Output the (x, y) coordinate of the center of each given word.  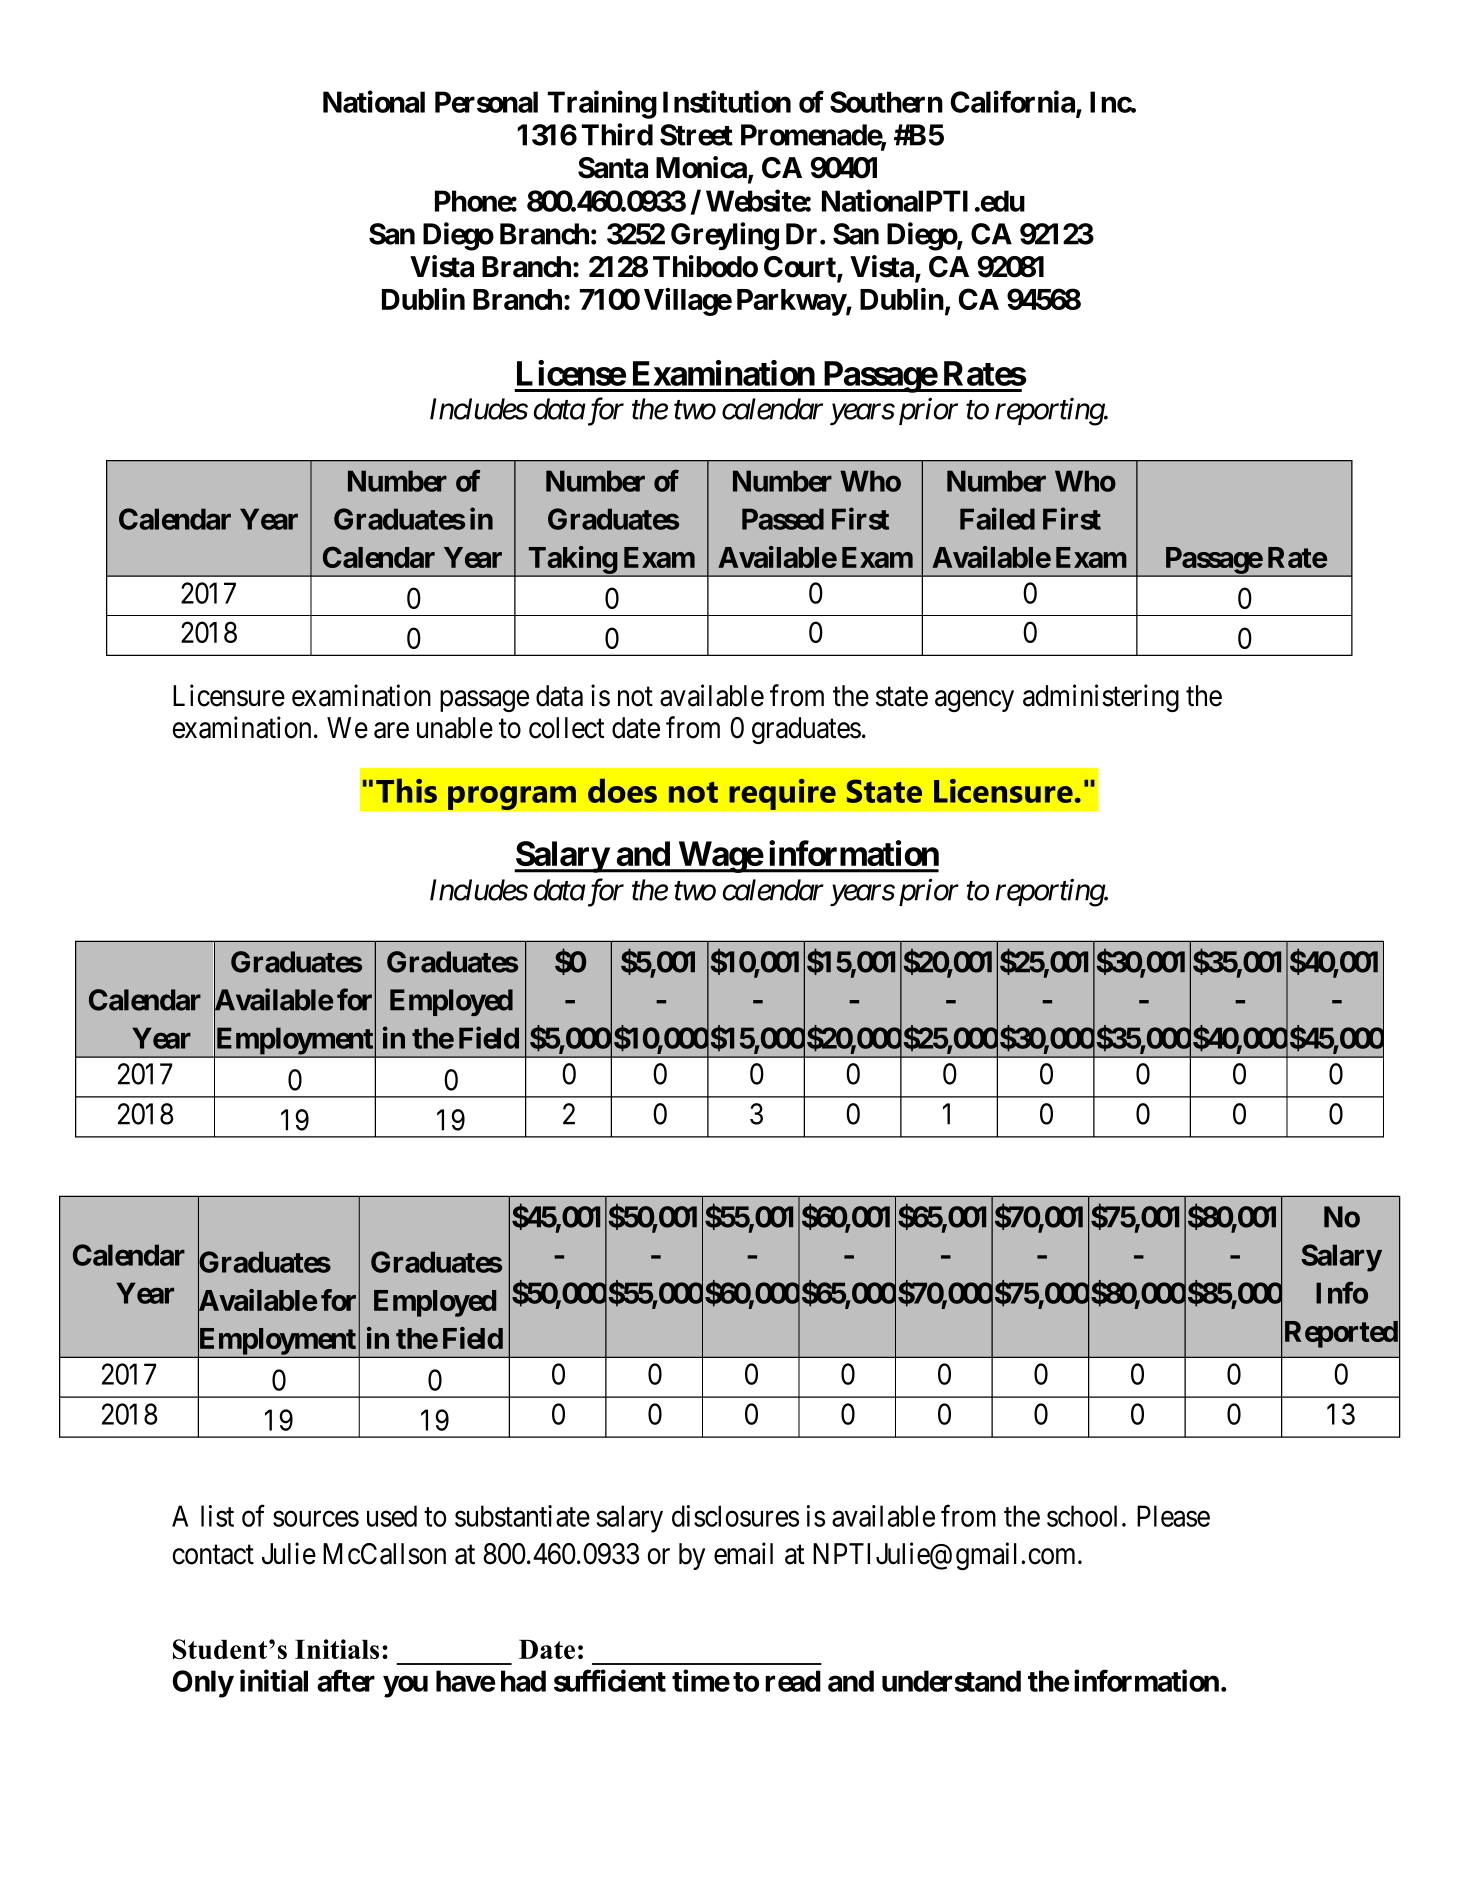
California (1014, 103)
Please (1173, 1516)
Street (696, 135)
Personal (486, 102)
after (346, 1680)
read (793, 1681)
